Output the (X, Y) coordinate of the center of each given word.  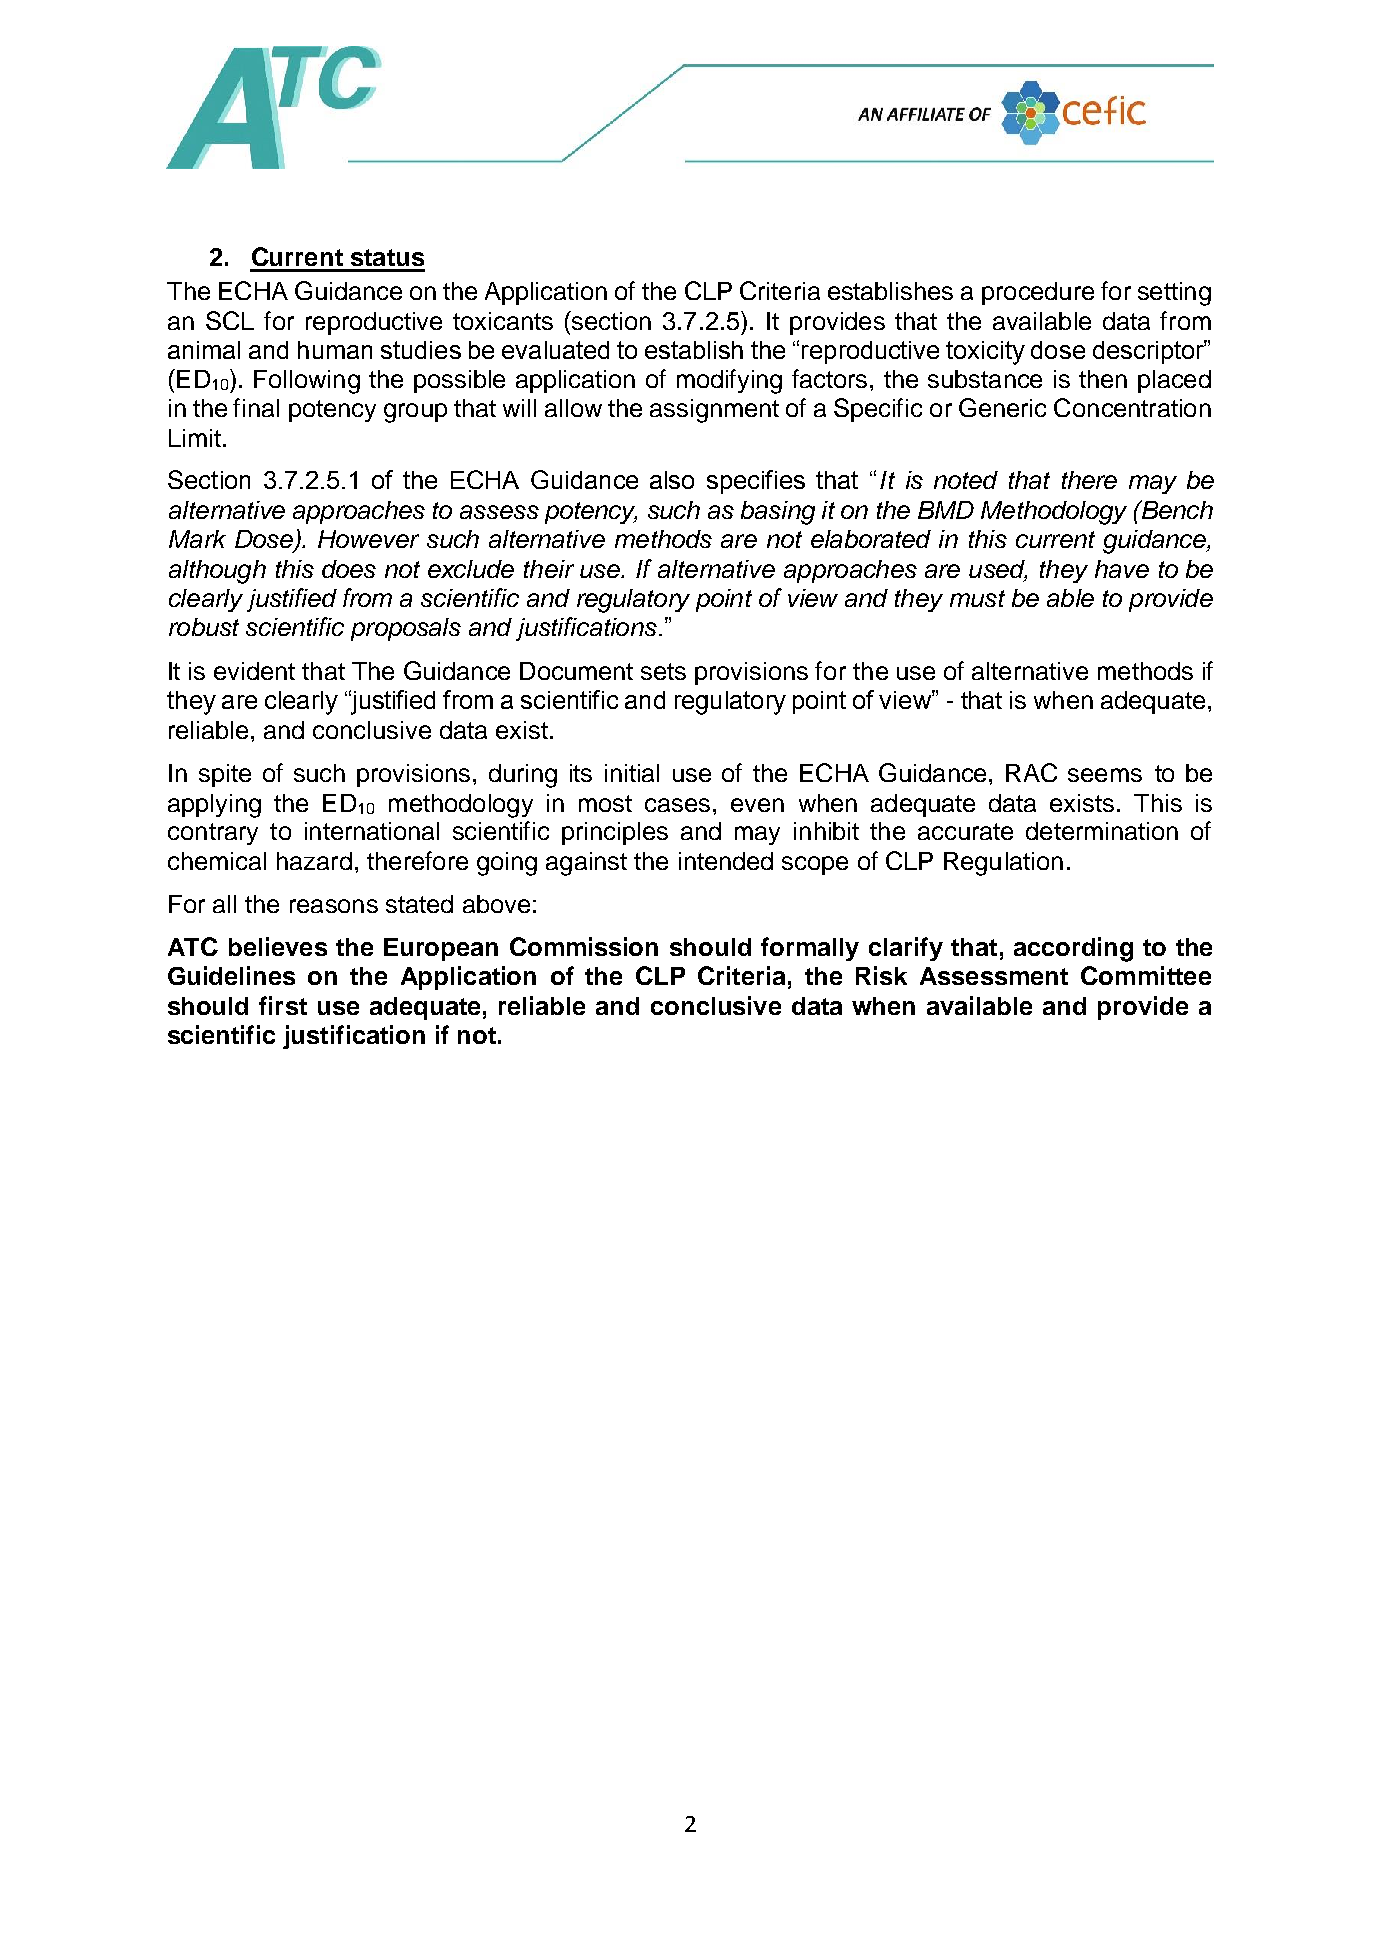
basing (778, 513)
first (283, 1005)
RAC (1031, 772)
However (368, 539)
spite (225, 775)
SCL (230, 320)
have (1122, 569)
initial (632, 773)
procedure (1038, 293)
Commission (584, 946)
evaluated (555, 350)
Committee (1146, 975)
